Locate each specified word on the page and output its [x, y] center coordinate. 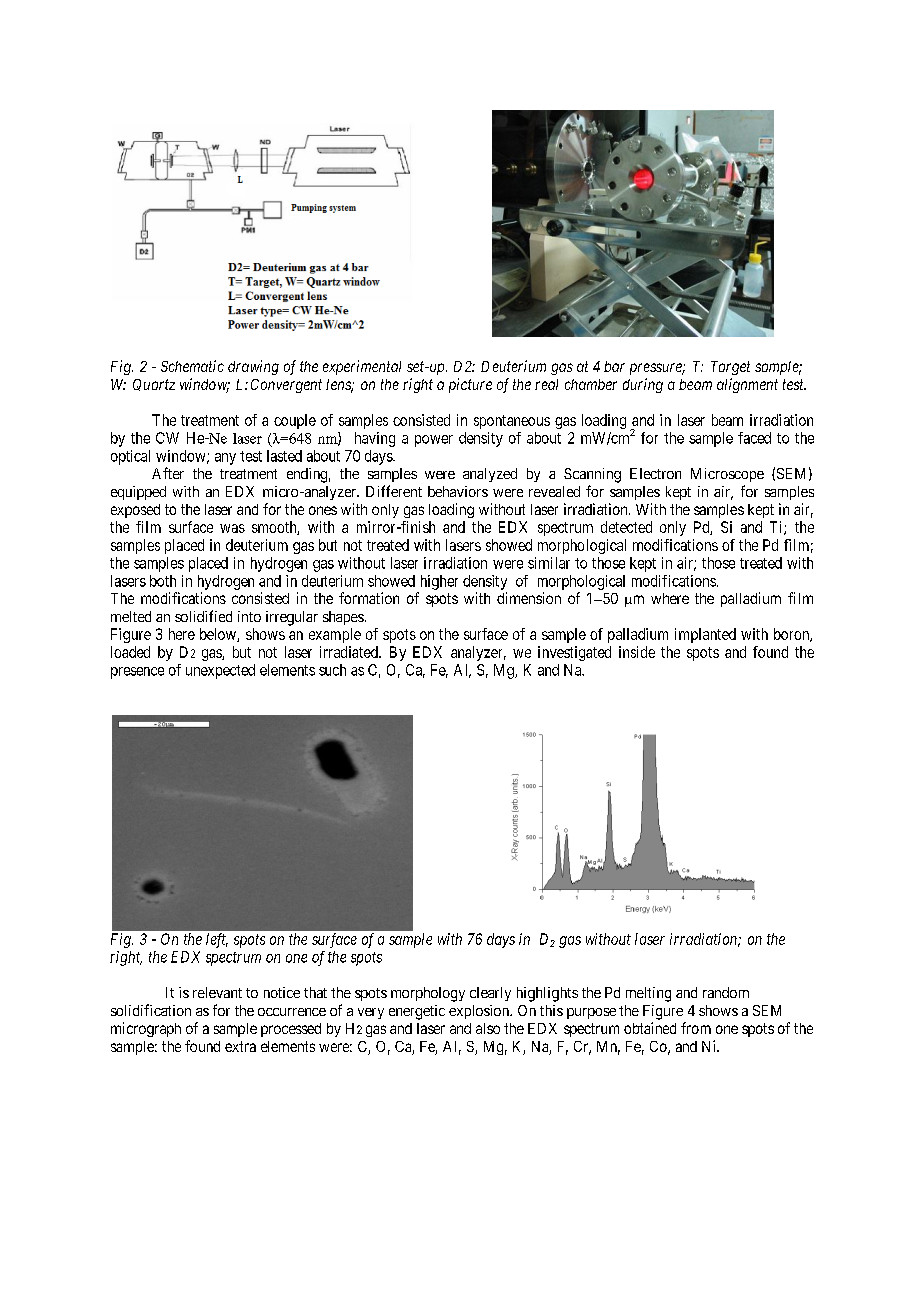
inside [637, 652]
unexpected [220, 671]
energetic [417, 1012]
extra [240, 1046]
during [643, 385]
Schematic [192, 366]
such [332, 670]
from [696, 1028]
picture [470, 385]
